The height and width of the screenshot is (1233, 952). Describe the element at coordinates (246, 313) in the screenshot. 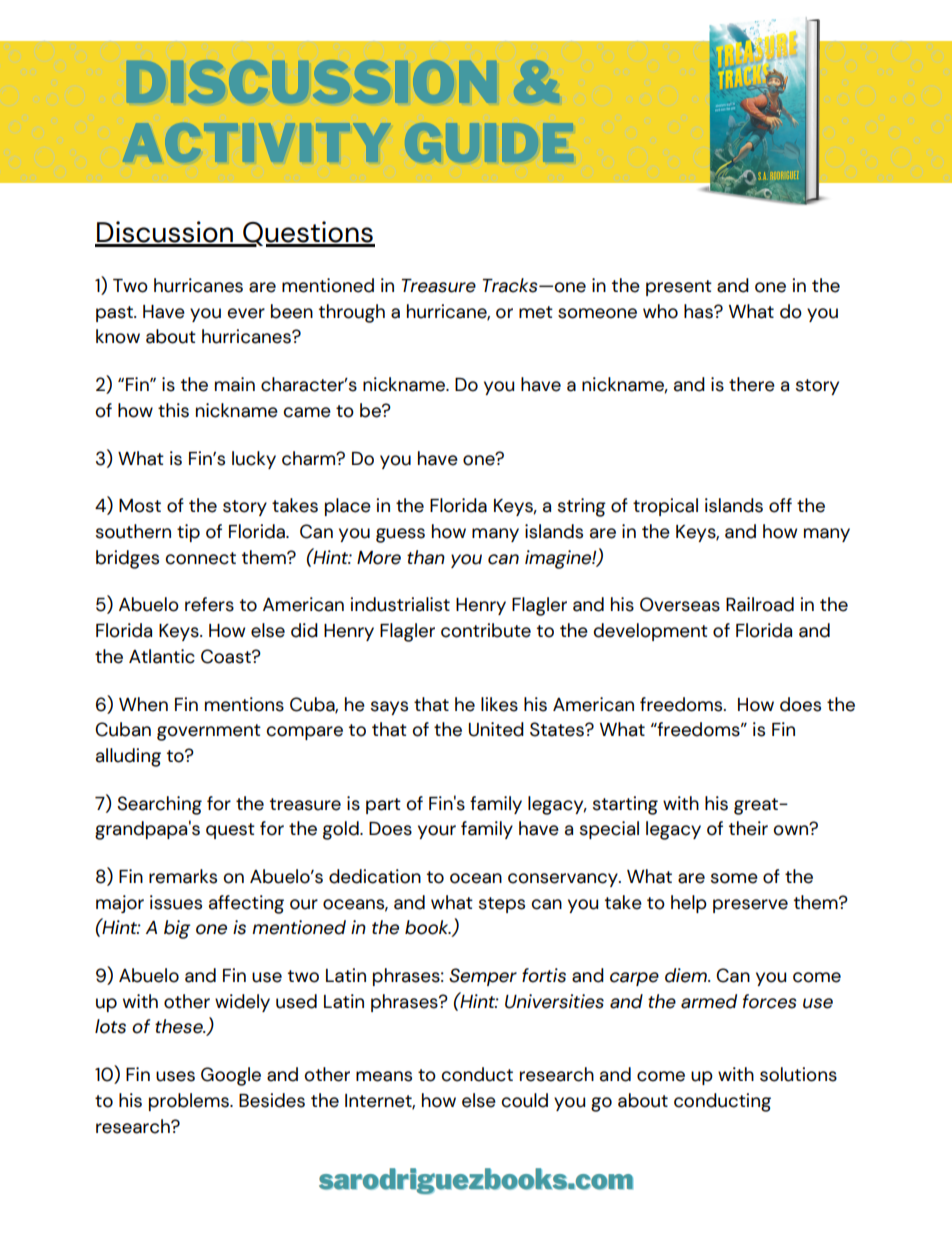

I see `ever` at that location.
